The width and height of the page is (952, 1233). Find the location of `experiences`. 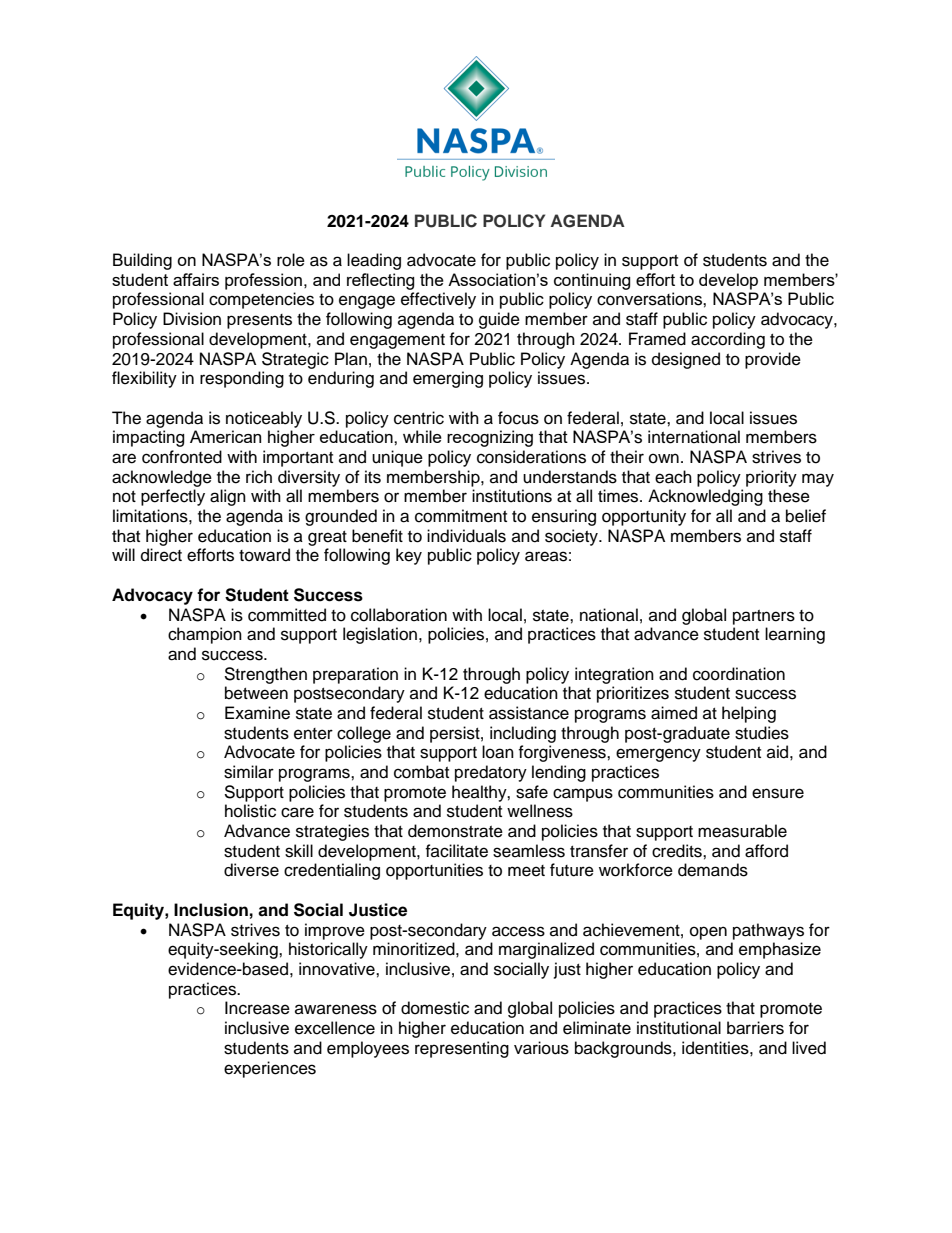

experiences is located at coordinates (270, 1069).
